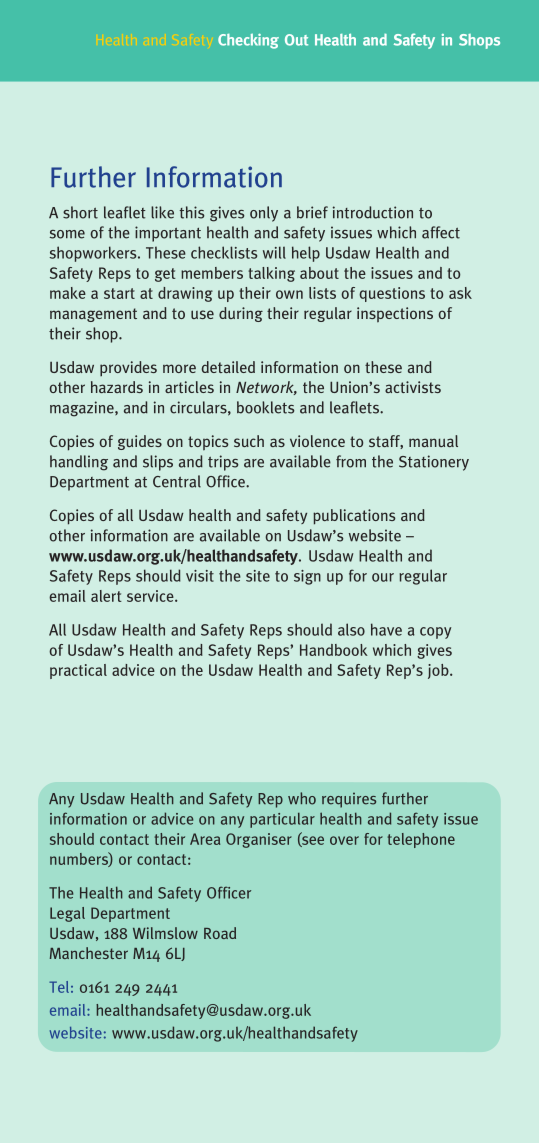 The width and height of the image is (539, 1143). What do you see at coordinates (434, 463) in the image?
I see `Stationery` at bounding box center [434, 463].
